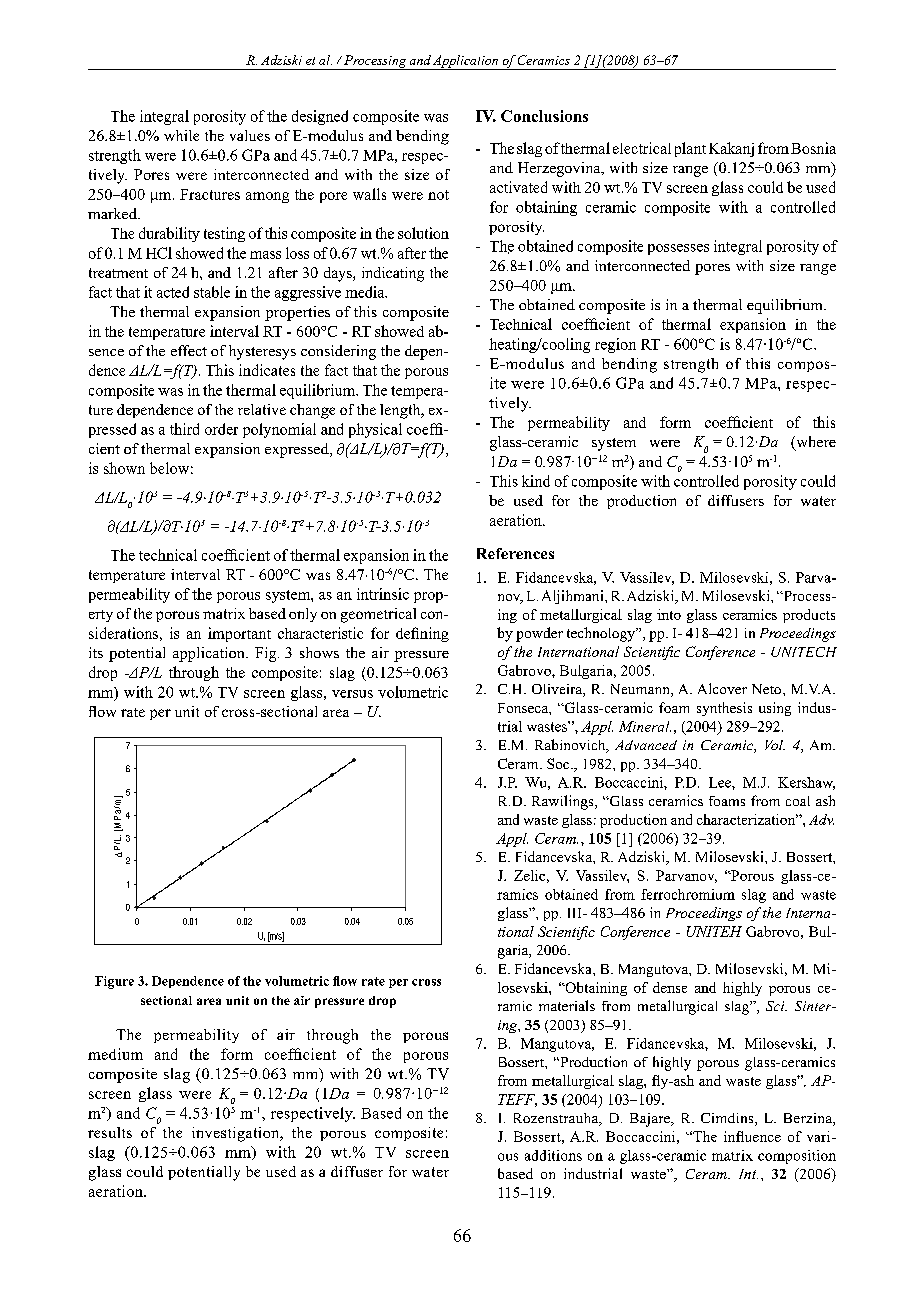 The height and width of the page is (1308, 924). Describe the element at coordinates (690, 149) in the page. I see `plant` at that location.
